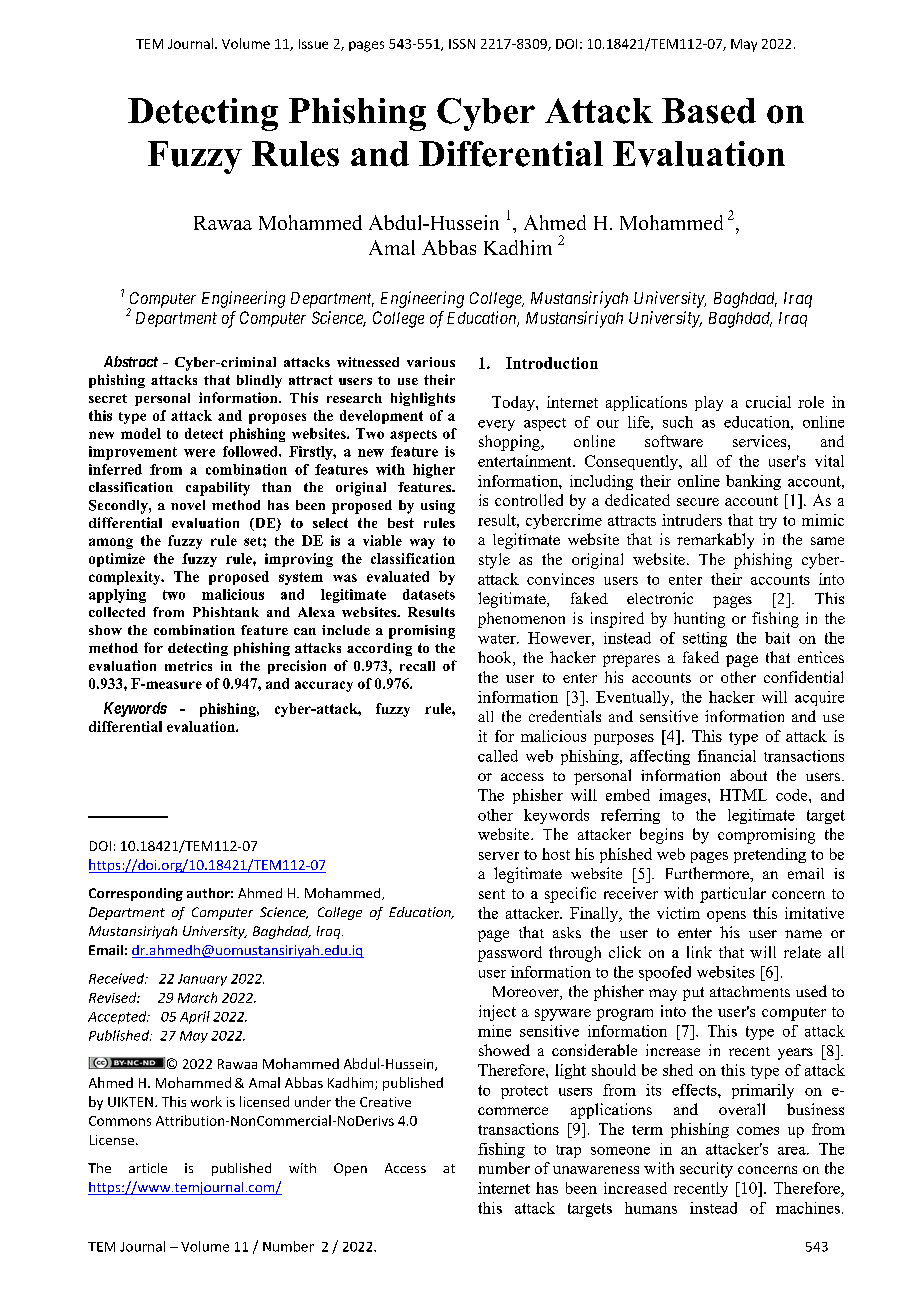 Image resolution: width=924 pixels, height=1308 pixels. Describe the element at coordinates (313, 44) in the screenshot. I see `Issue` at that location.
